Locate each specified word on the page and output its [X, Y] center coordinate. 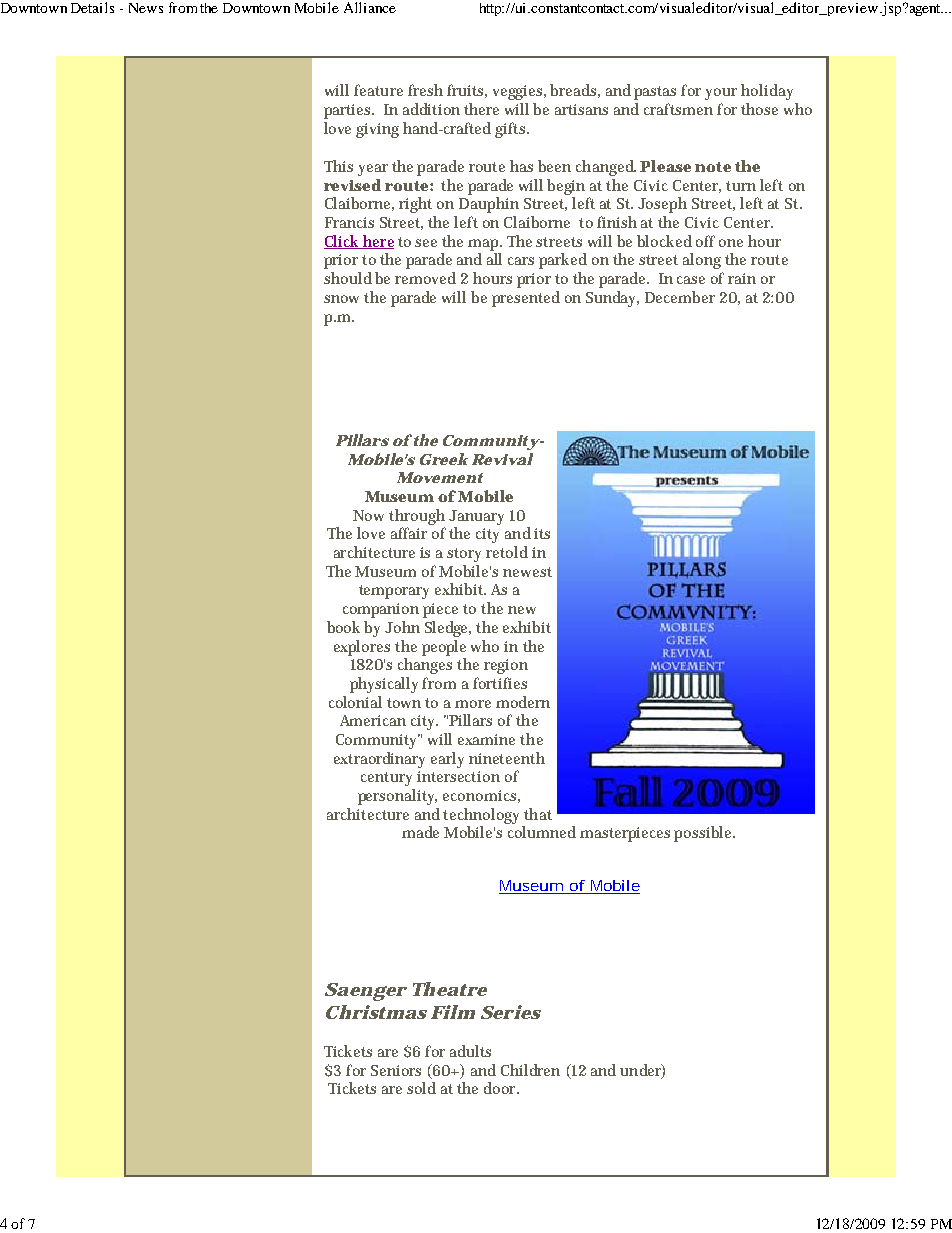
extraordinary [379, 760]
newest [527, 572]
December [680, 297]
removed [425, 278]
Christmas [376, 1012]
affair [409, 533]
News [146, 8]
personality [397, 797]
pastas [655, 93]
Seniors [396, 1070]
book [343, 627]
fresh [425, 90]
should [348, 278]
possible [704, 834]
